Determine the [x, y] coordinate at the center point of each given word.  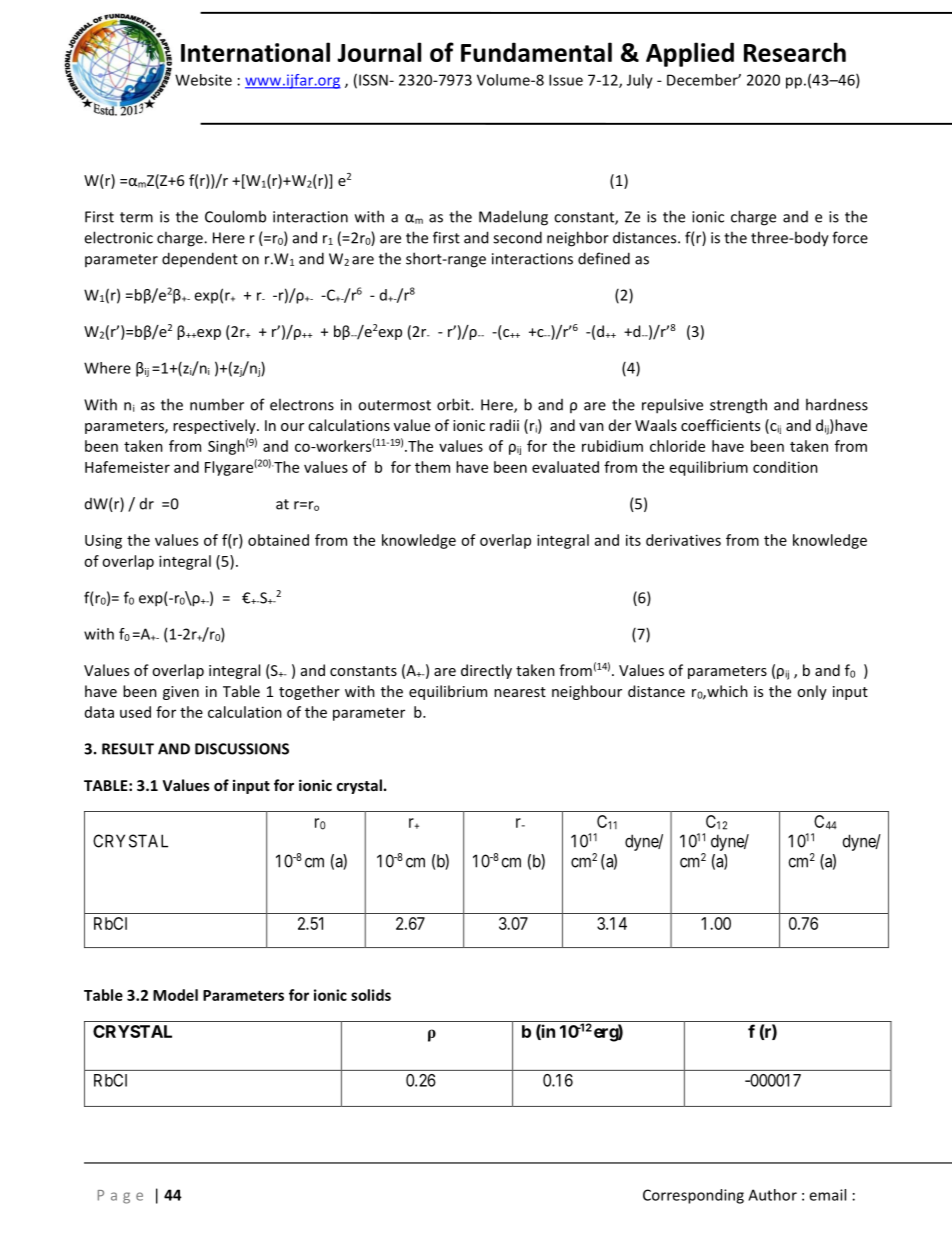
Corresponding [693, 1196]
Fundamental [536, 52]
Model [175, 995]
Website [203, 80]
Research [795, 52]
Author [772, 1195]
